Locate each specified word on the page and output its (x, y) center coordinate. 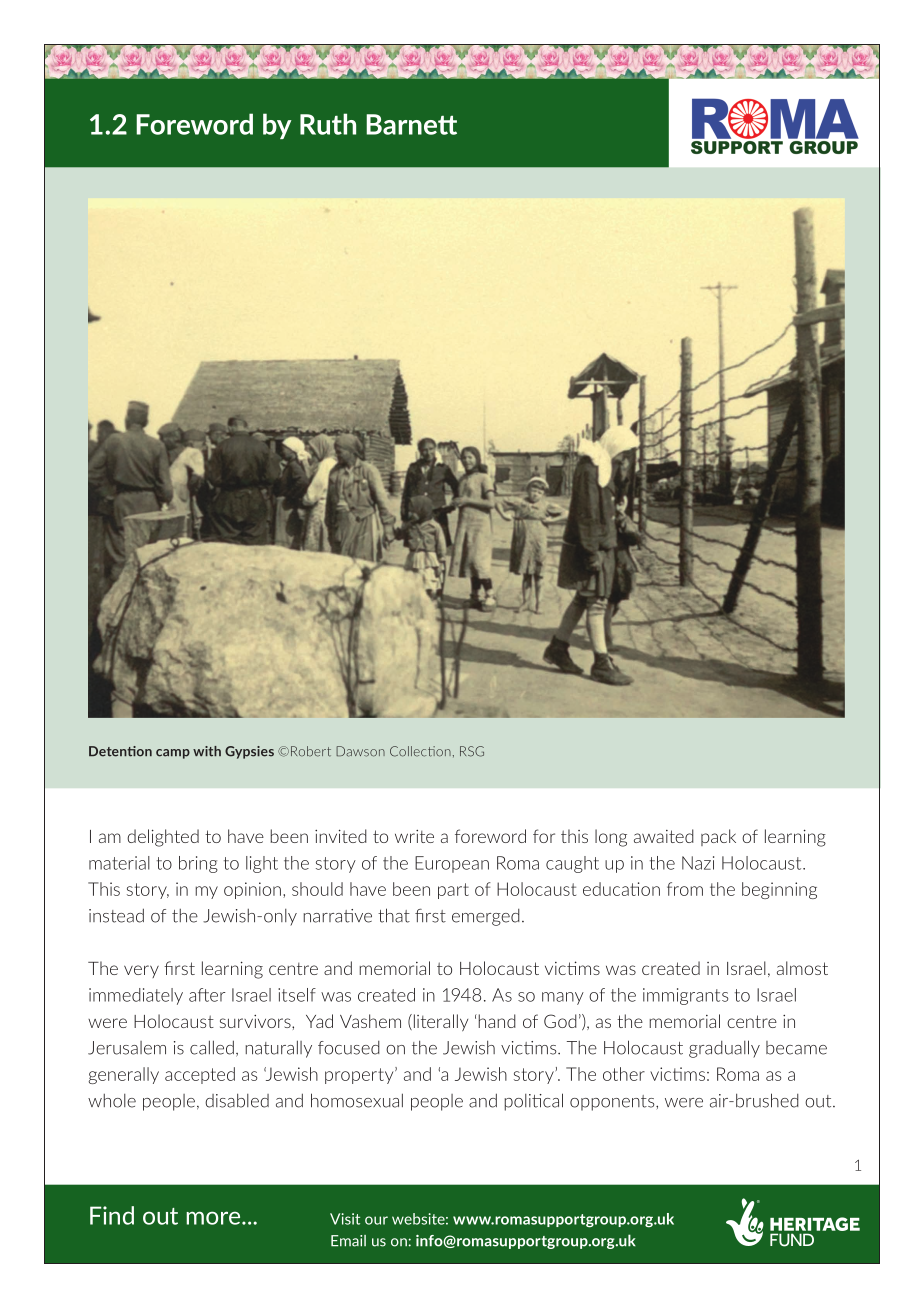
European (452, 864)
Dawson (360, 751)
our (376, 1220)
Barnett (411, 124)
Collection (420, 751)
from (685, 889)
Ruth (328, 124)
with (207, 751)
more (214, 1218)
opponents (613, 1103)
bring (198, 864)
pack (718, 837)
